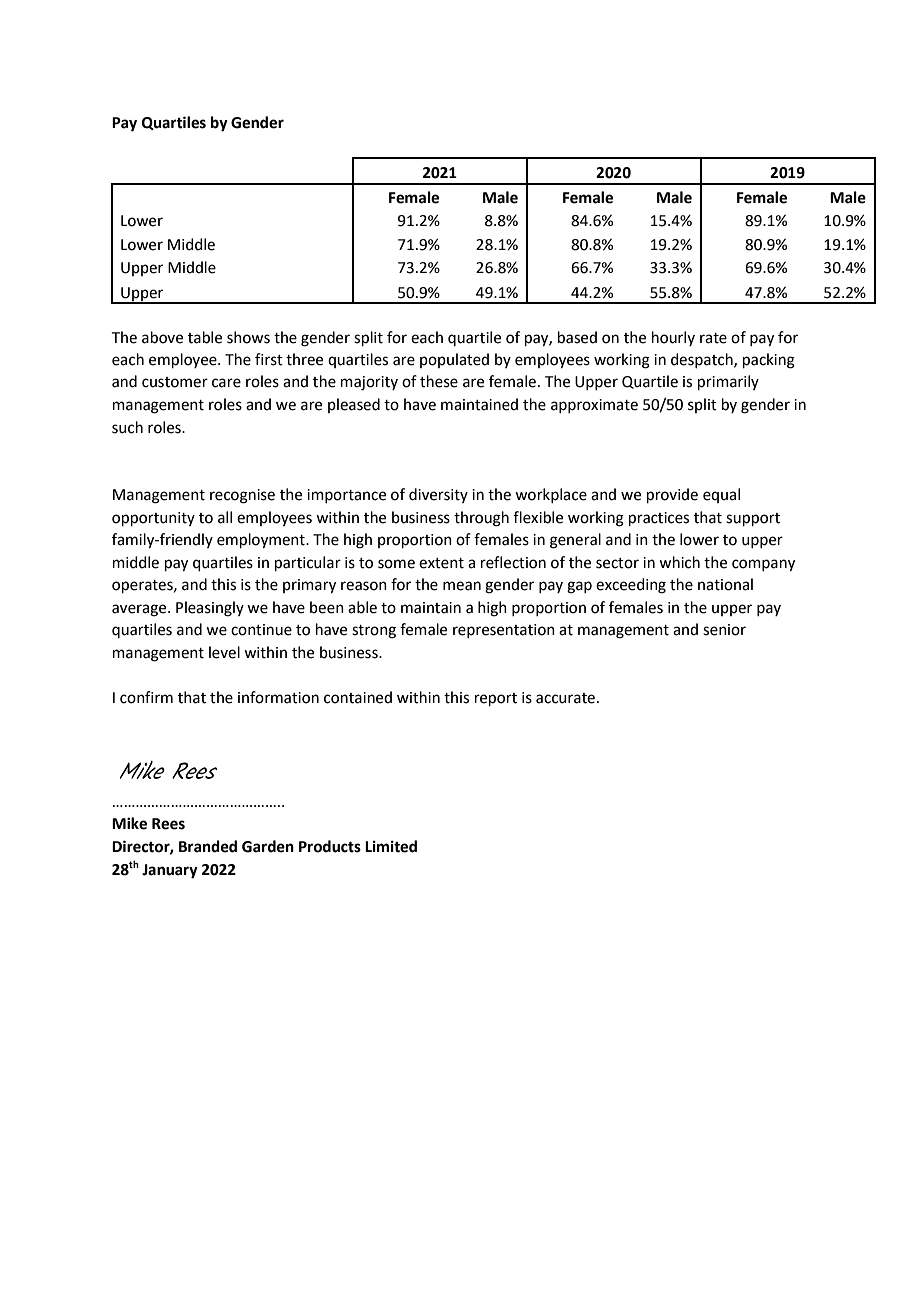 The width and height of the document is (924, 1308). What do you see at coordinates (162, 337) in the document?
I see `above` at bounding box center [162, 337].
